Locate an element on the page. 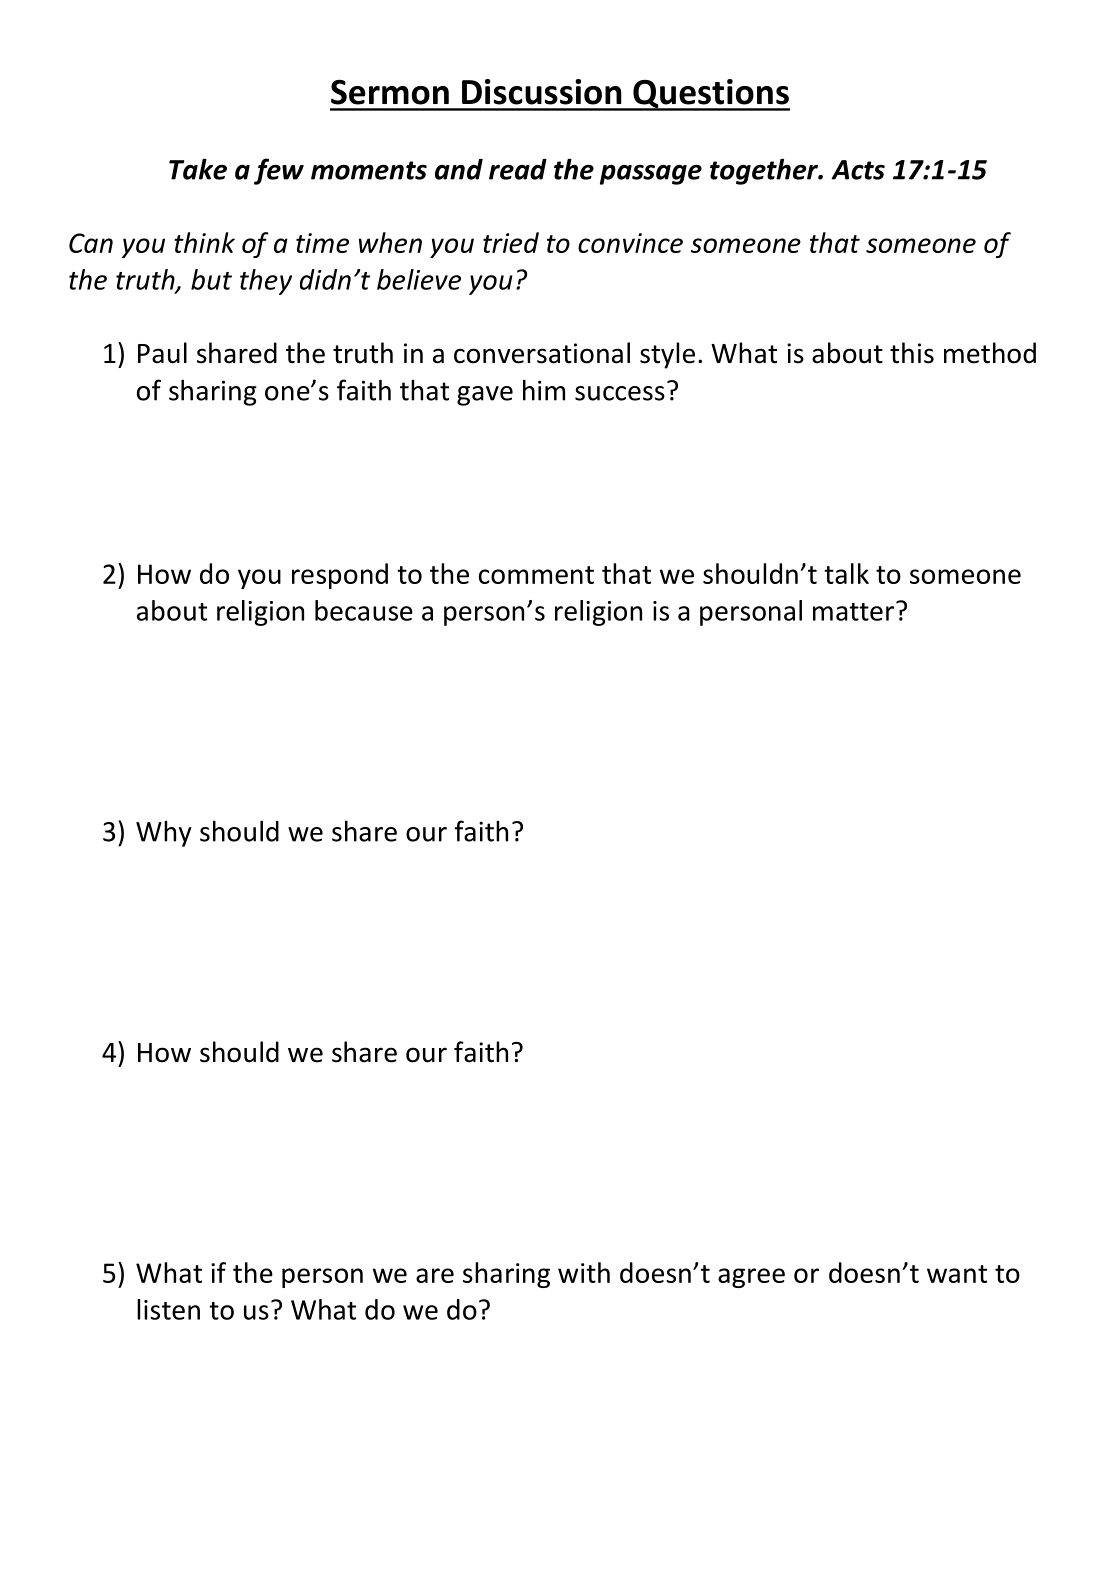 Image resolution: width=1120 pixels, height=1585 pixels. Why is located at coordinates (164, 833).
